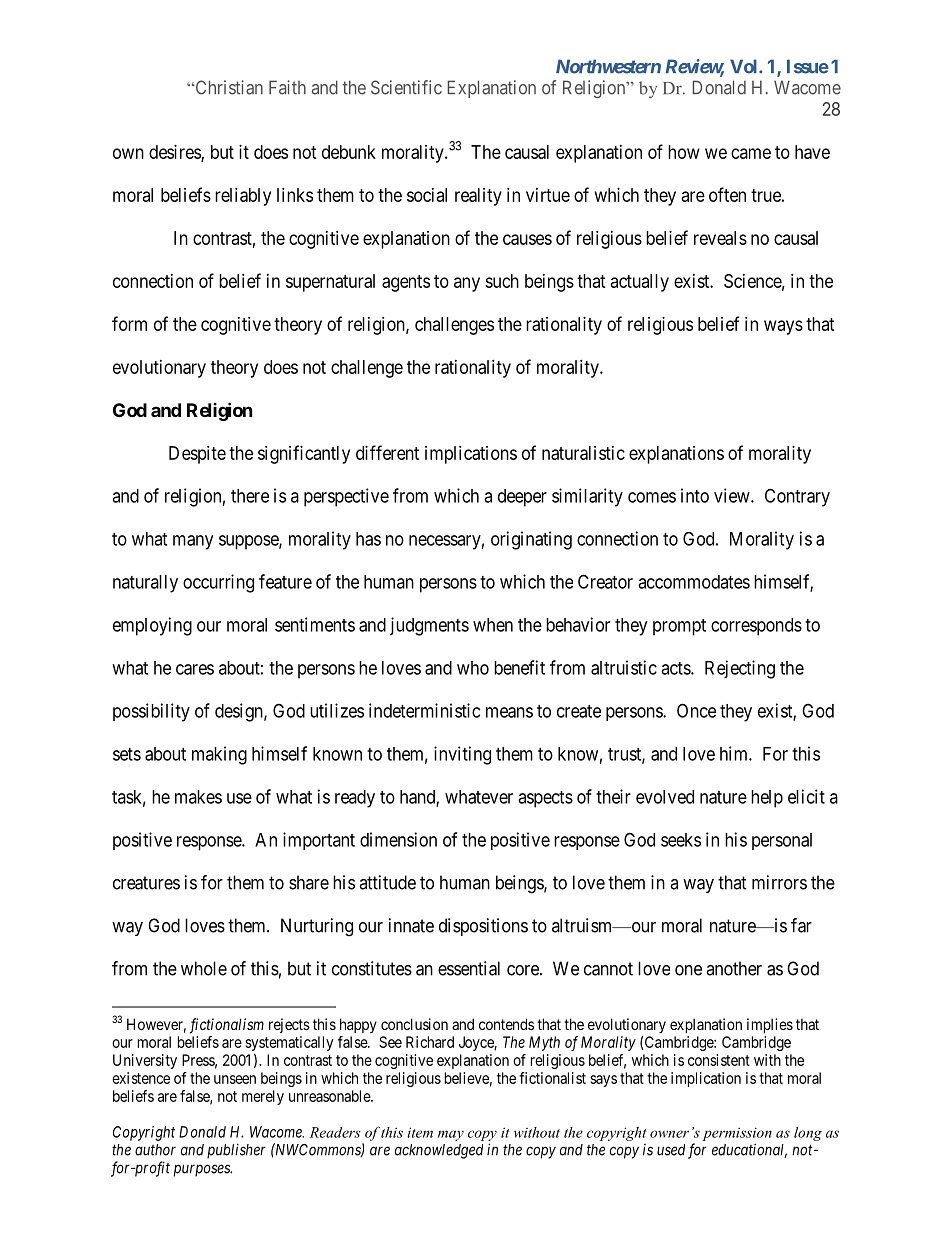 This page has height=1233, width=952. What do you see at coordinates (493, 625) in the page?
I see `when` at bounding box center [493, 625].
